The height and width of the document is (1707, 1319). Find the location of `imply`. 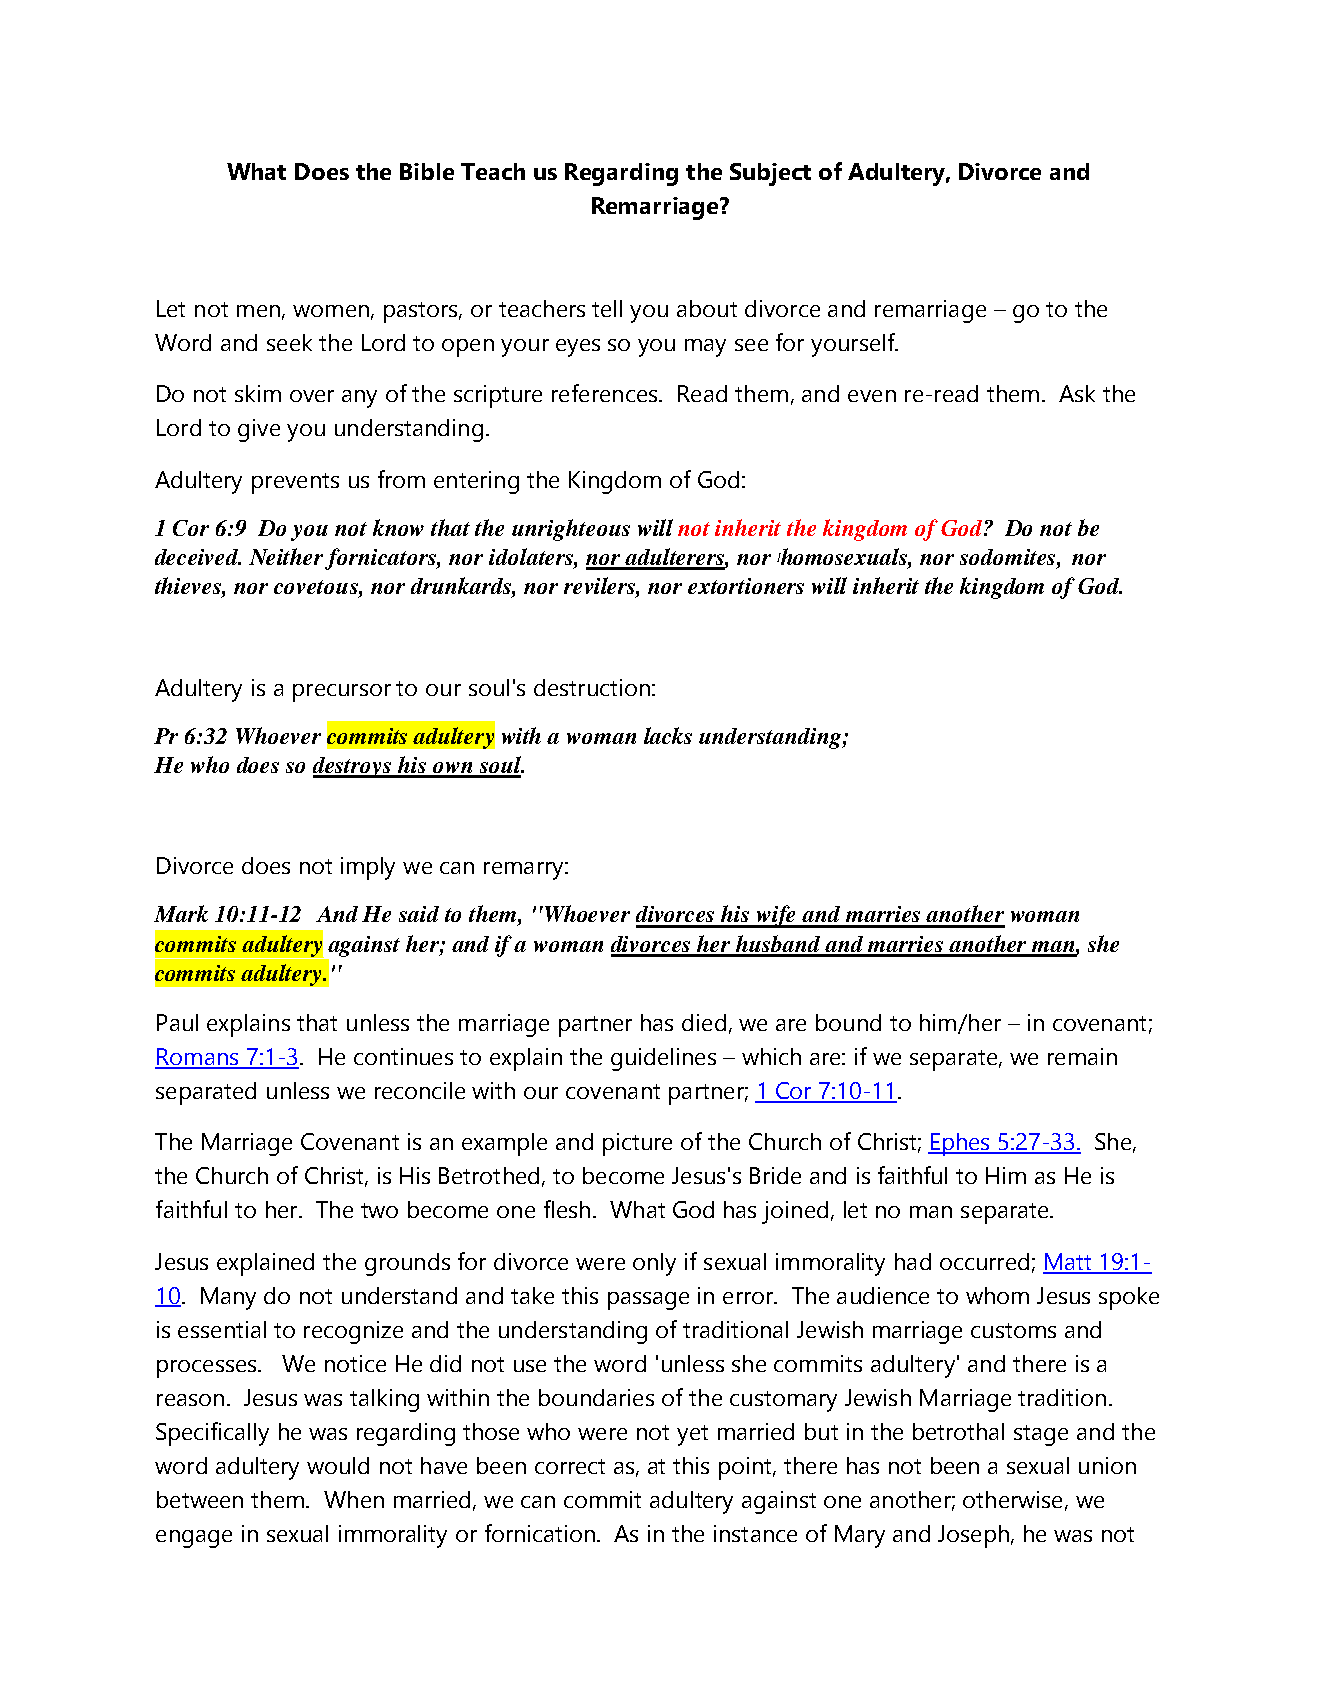

imply is located at coordinates (368, 868).
